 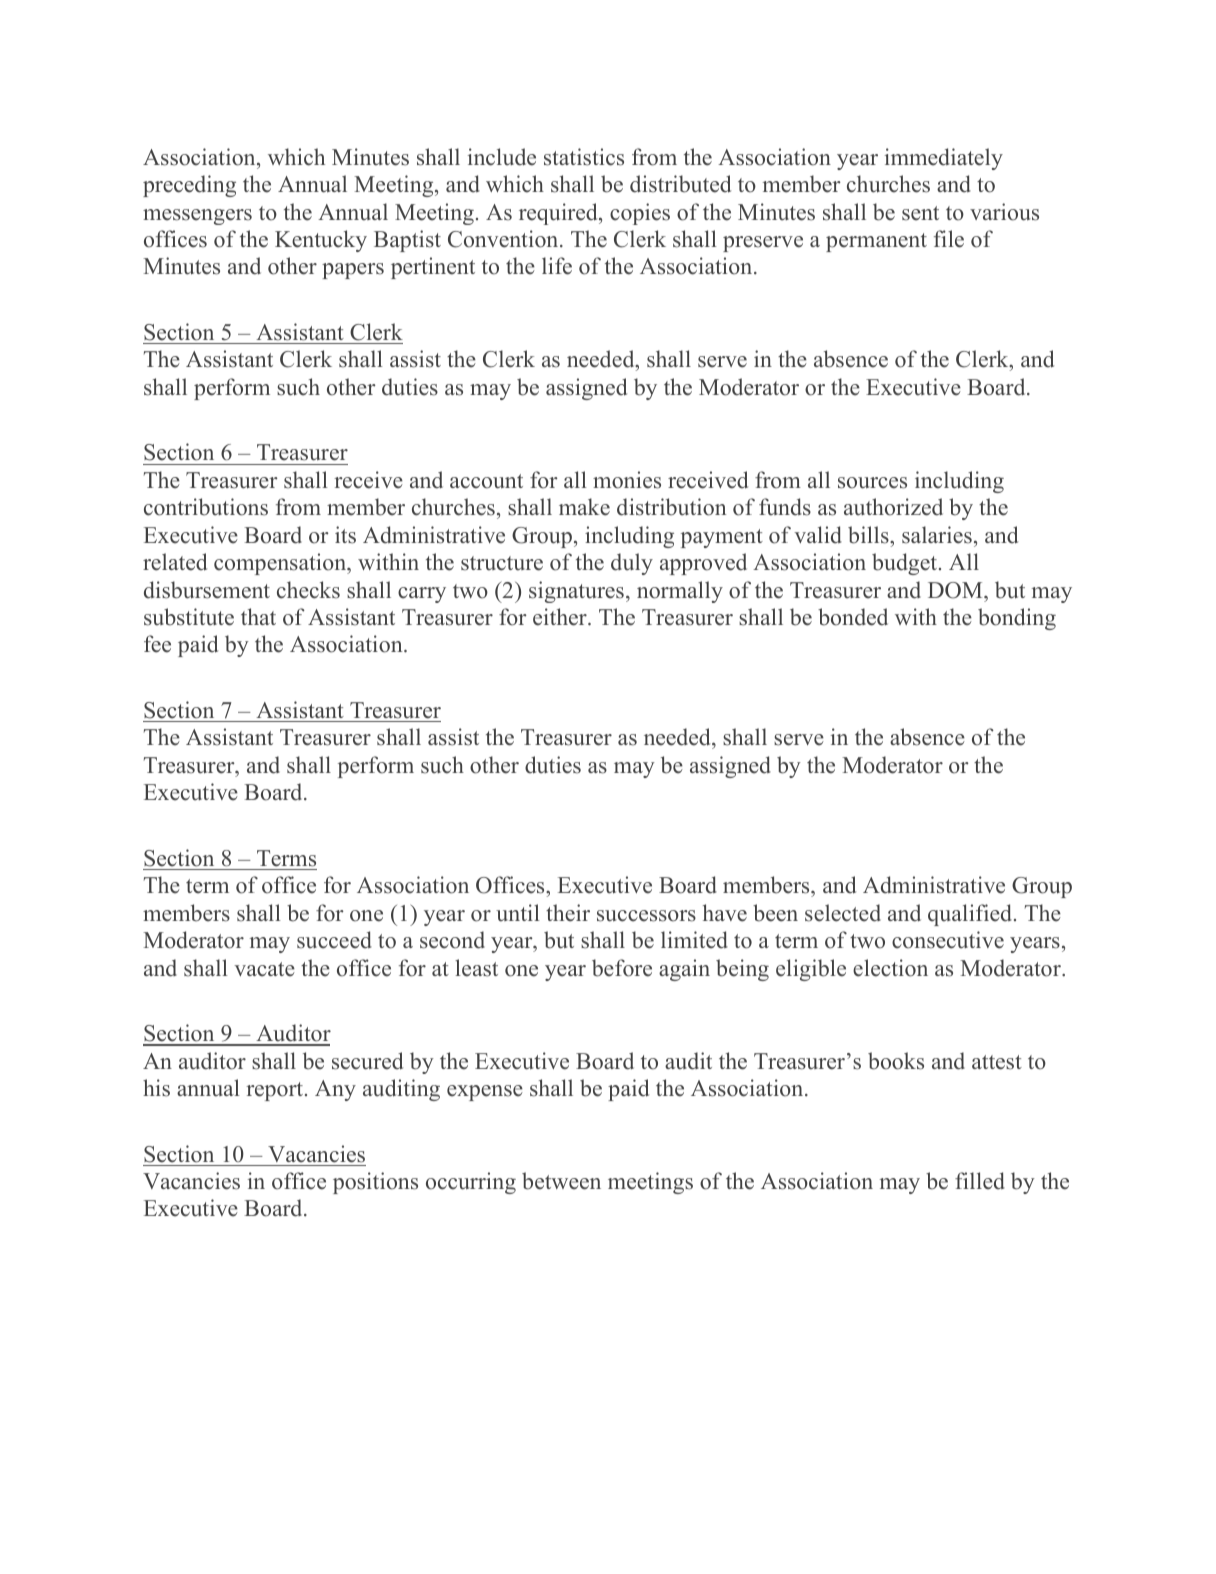 I want to click on sources, so click(x=872, y=483).
